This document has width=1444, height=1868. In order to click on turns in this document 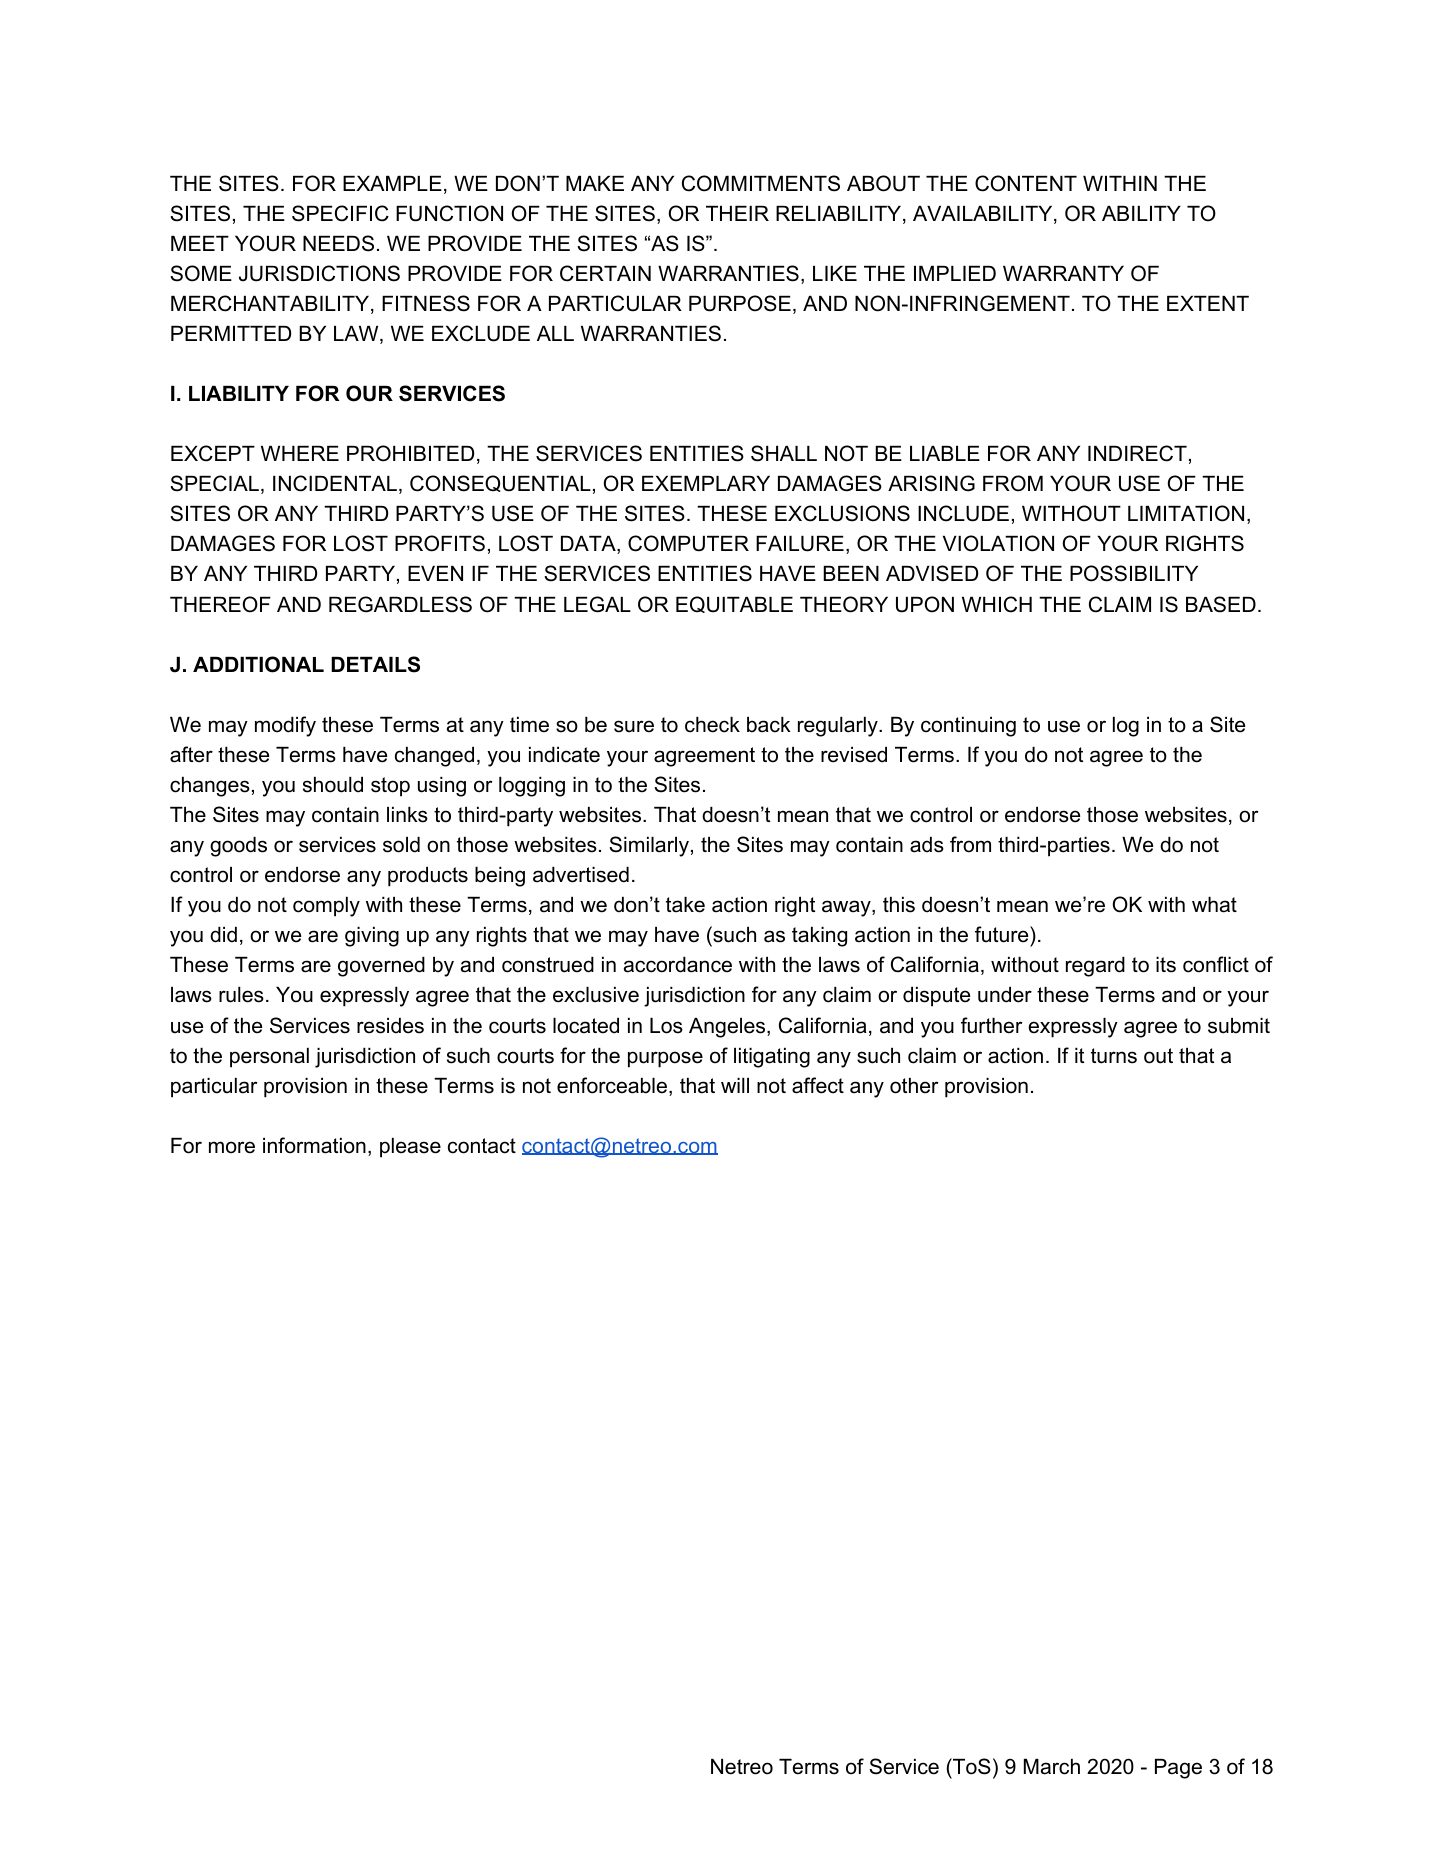, I will do `click(1114, 1056)`.
